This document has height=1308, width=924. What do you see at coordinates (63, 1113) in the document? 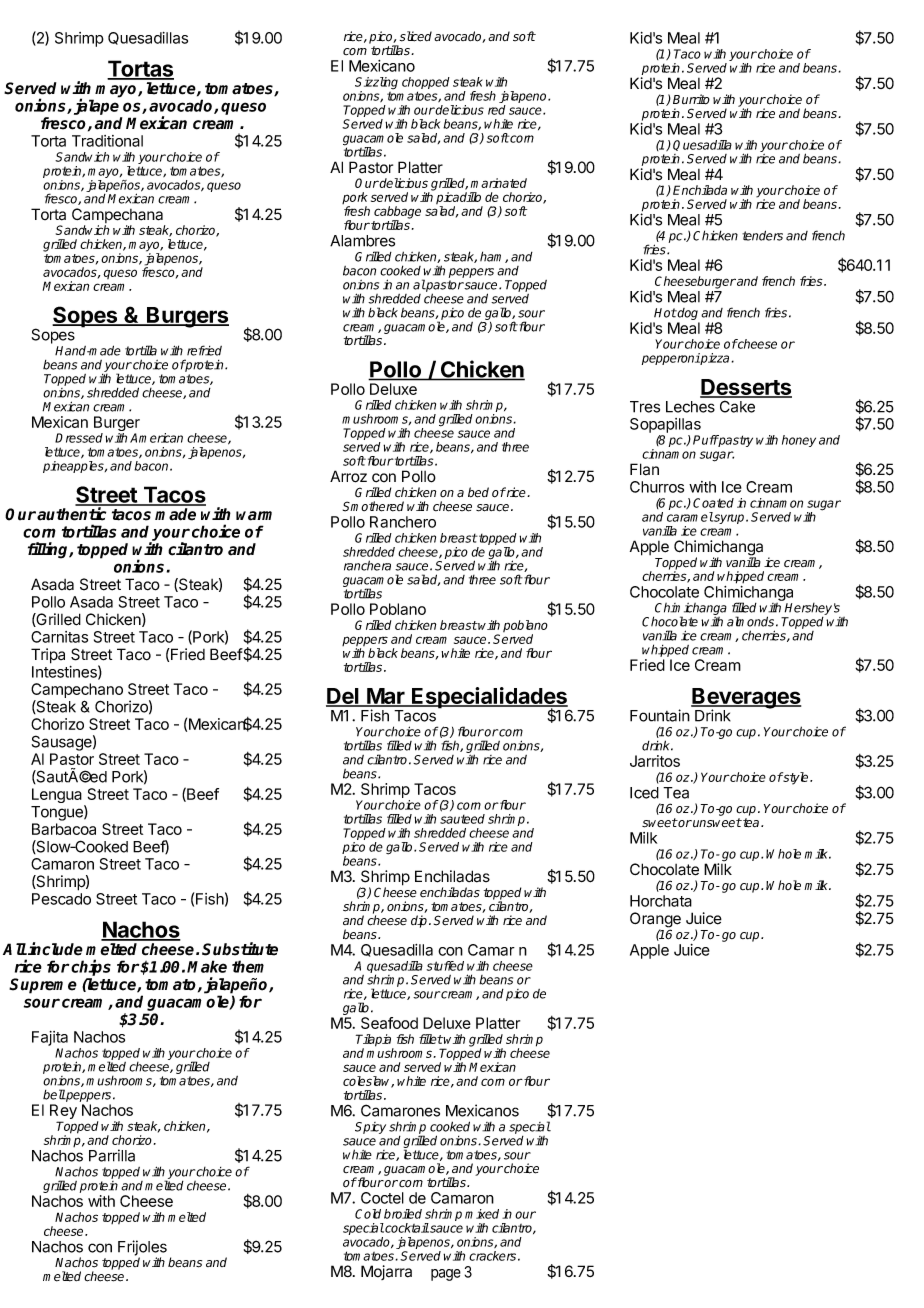
I see `Rey` at bounding box center [63, 1113].
